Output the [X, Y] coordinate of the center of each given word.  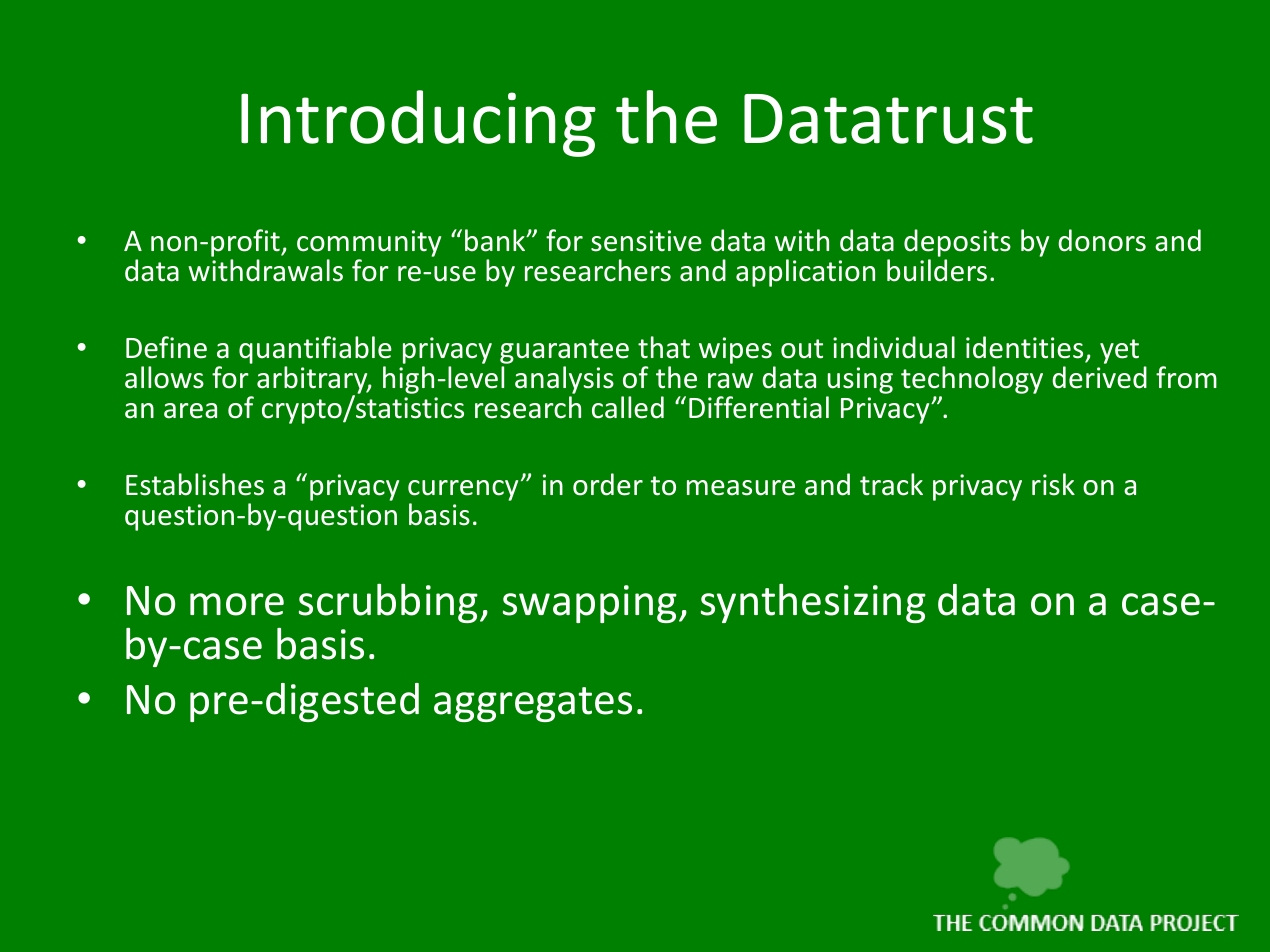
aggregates [533, 704]
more [237, 604]
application [805, 273]
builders [937, 270]
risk [1053, 484]
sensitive [646, 241]
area [190, 411]
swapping [590, 604]
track [891, 484]
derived [1099, 377]
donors [1102, 240]
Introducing [418, 123]
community [369, 243]
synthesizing [813, 603]
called [628, 407]
